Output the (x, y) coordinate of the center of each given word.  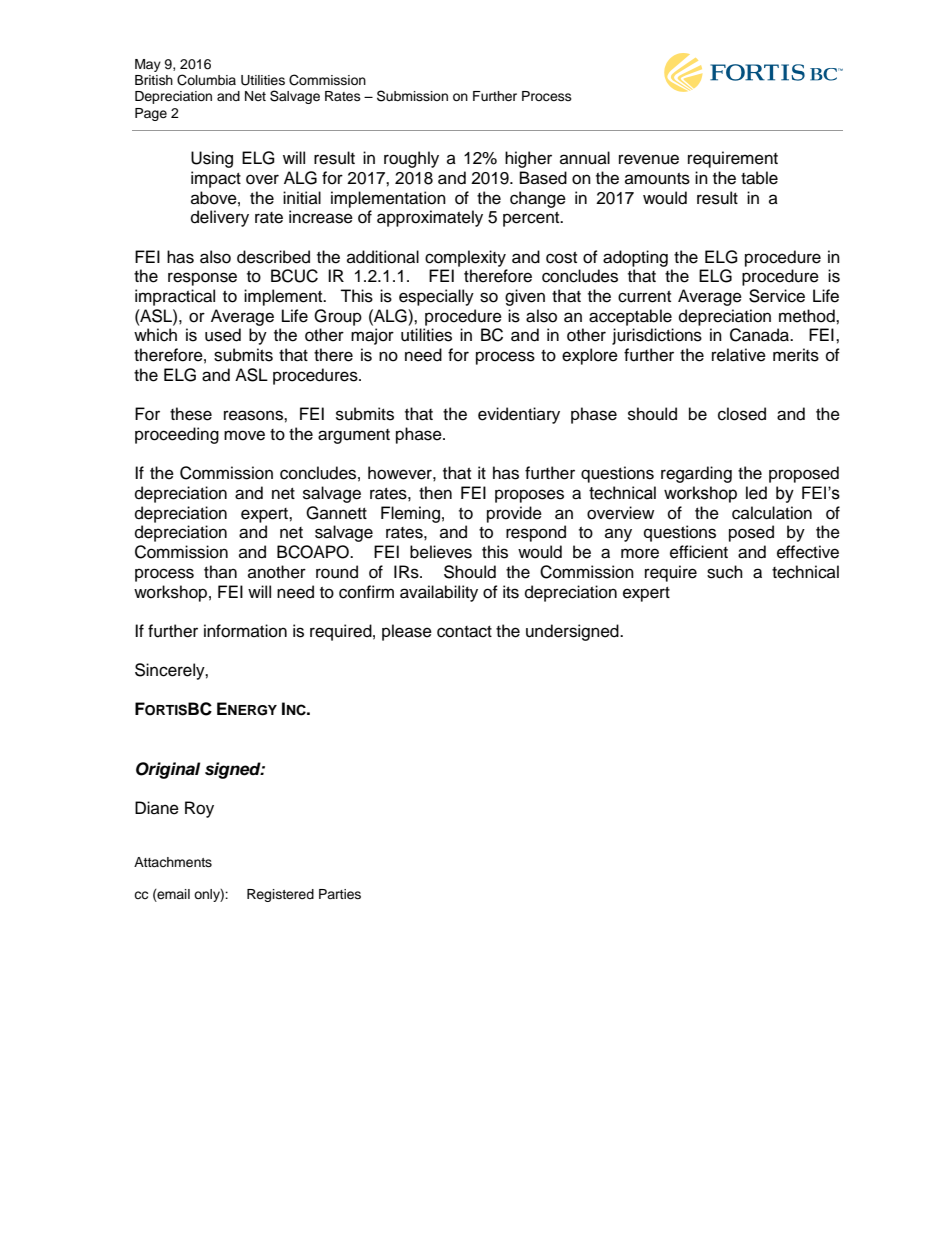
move (244, 435)
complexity (465, 258)
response (202, 279)
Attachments (173, 862)
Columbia (206, 80)
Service (777, 296)
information (245, 631)
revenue (649, 159)
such (725, 572)
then (435, 493)
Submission (412, 96)
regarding (696, 474)
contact (464, 632)
